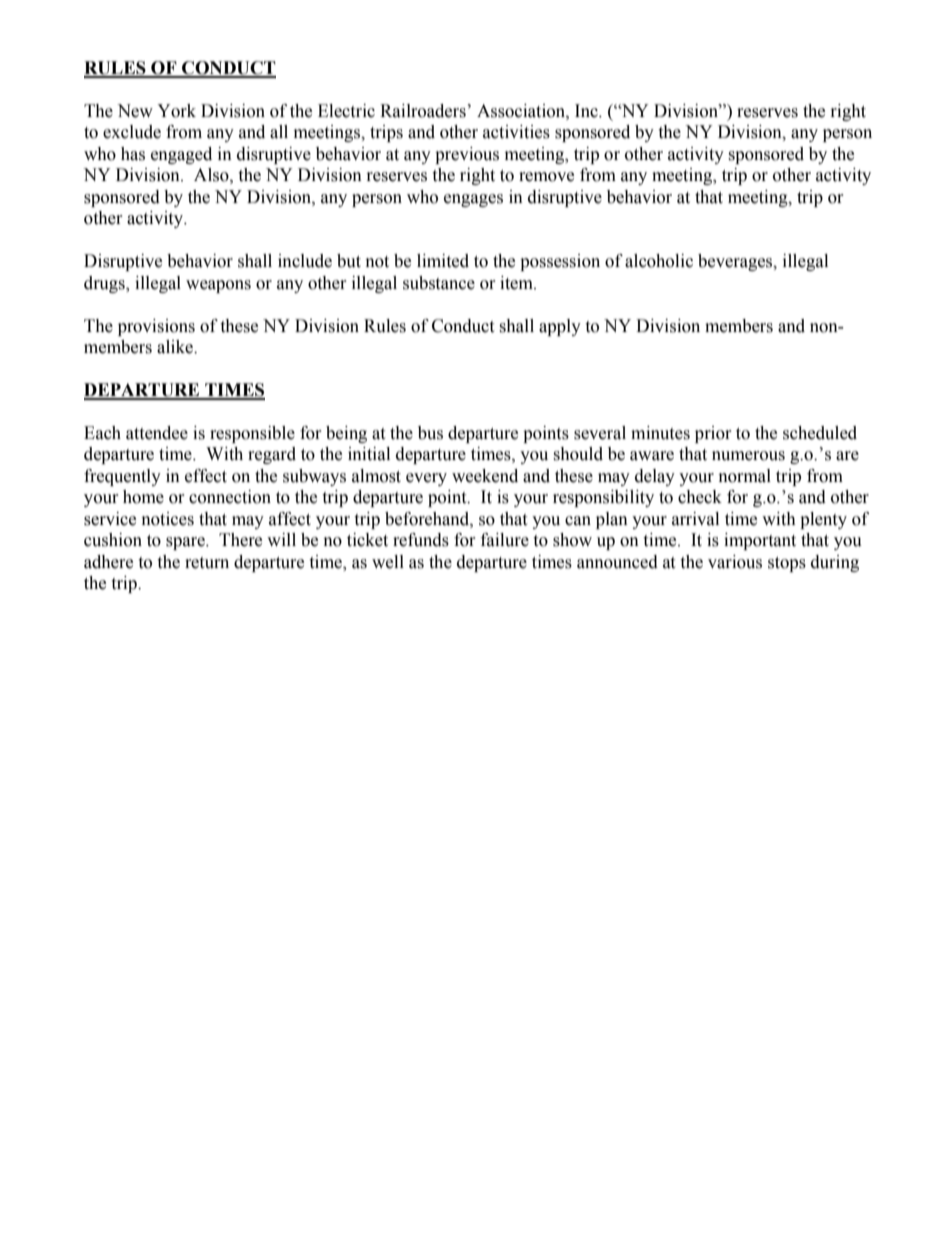  Describe the element at coordinates (156, 327) in the screenshot. I see `provisions` at that location.
